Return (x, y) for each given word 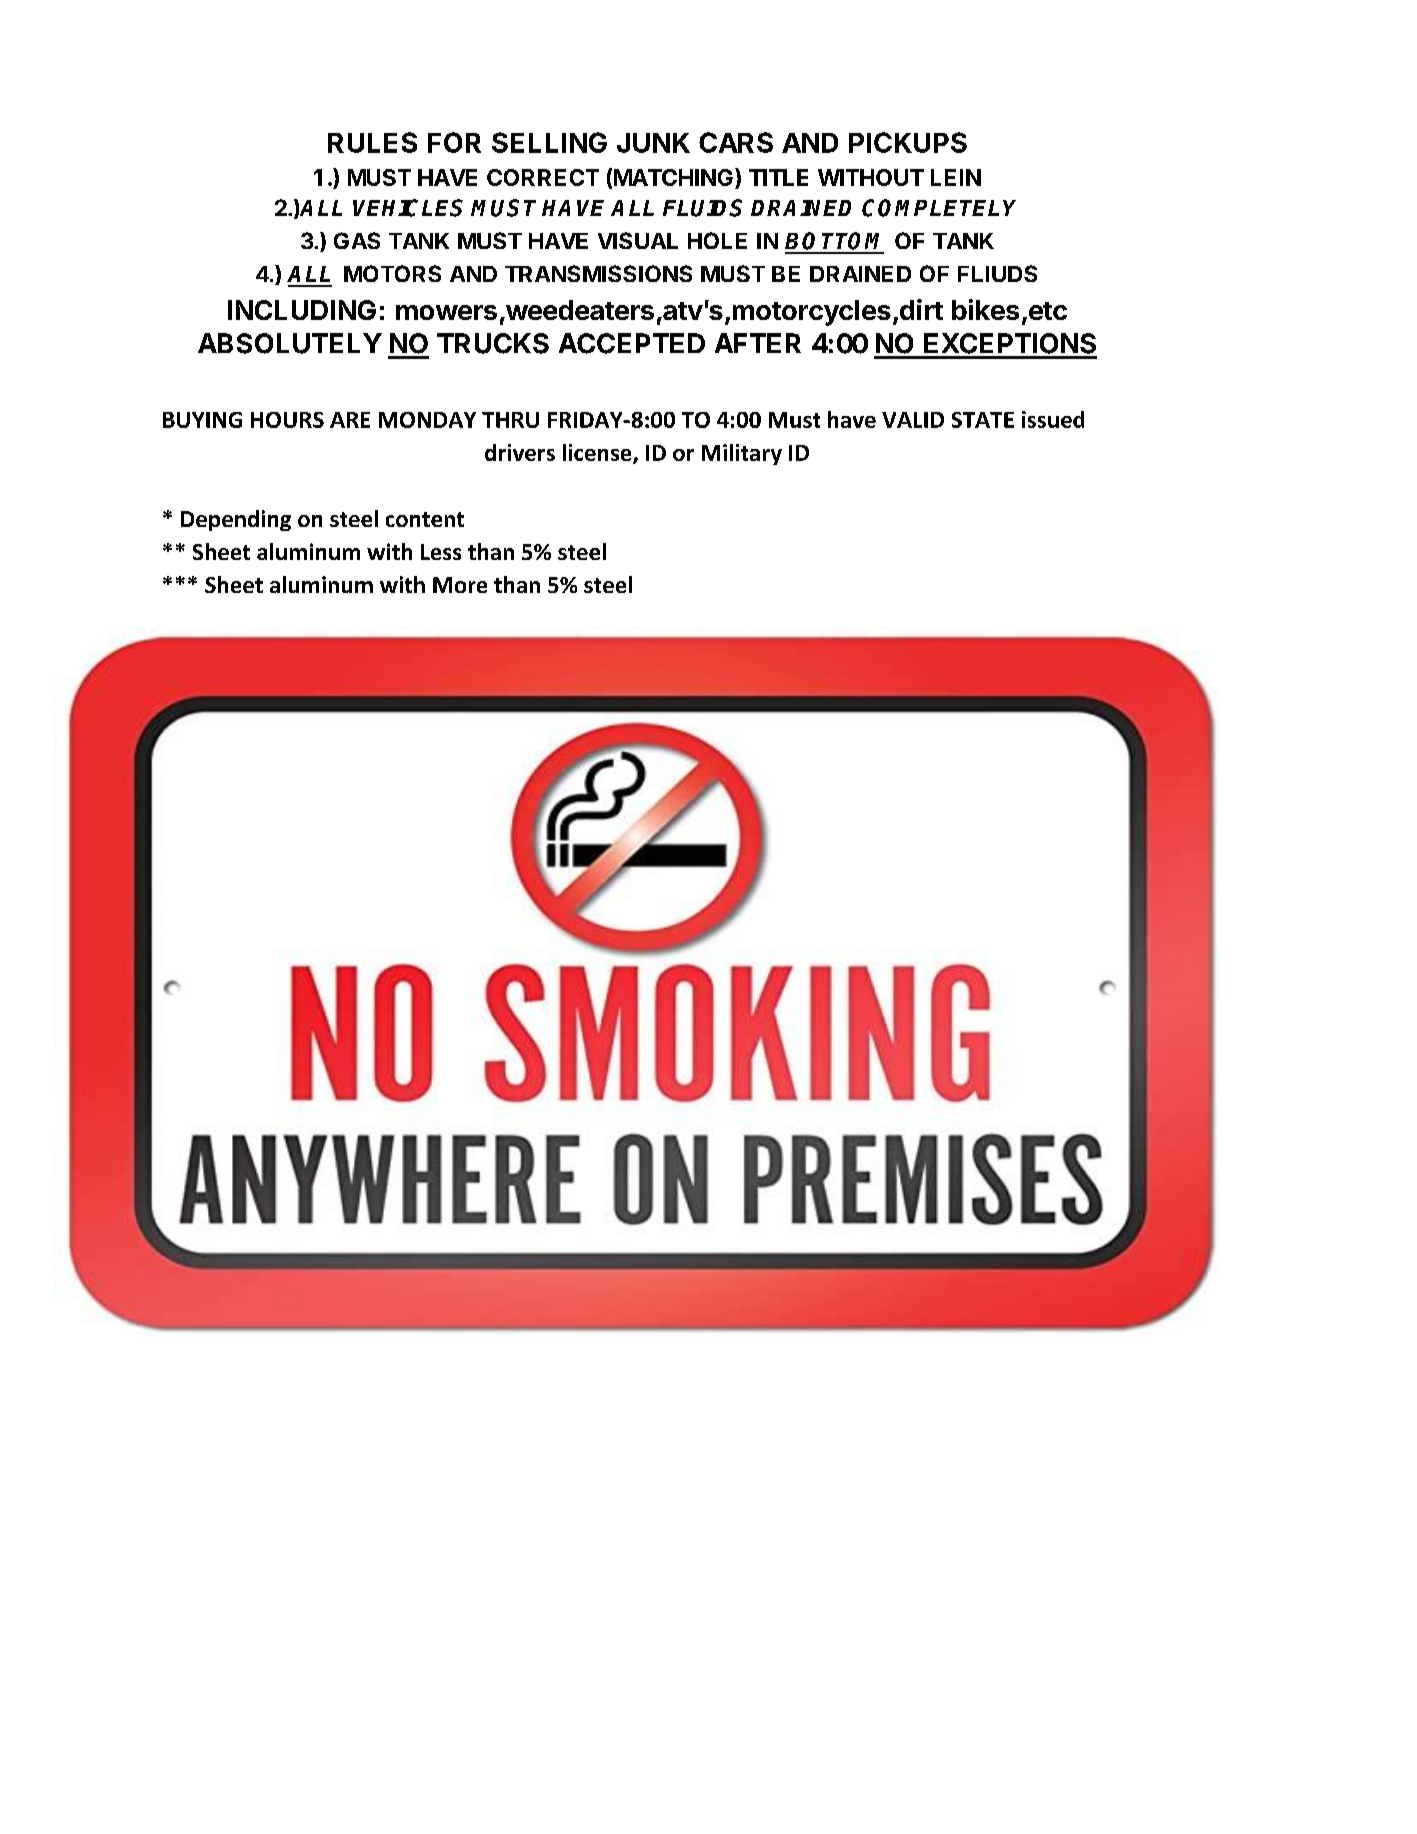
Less (441, 552)
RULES (372, 142)
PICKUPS (908, 142)
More (460, 585)
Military (742, 454)
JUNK (653, 143)
